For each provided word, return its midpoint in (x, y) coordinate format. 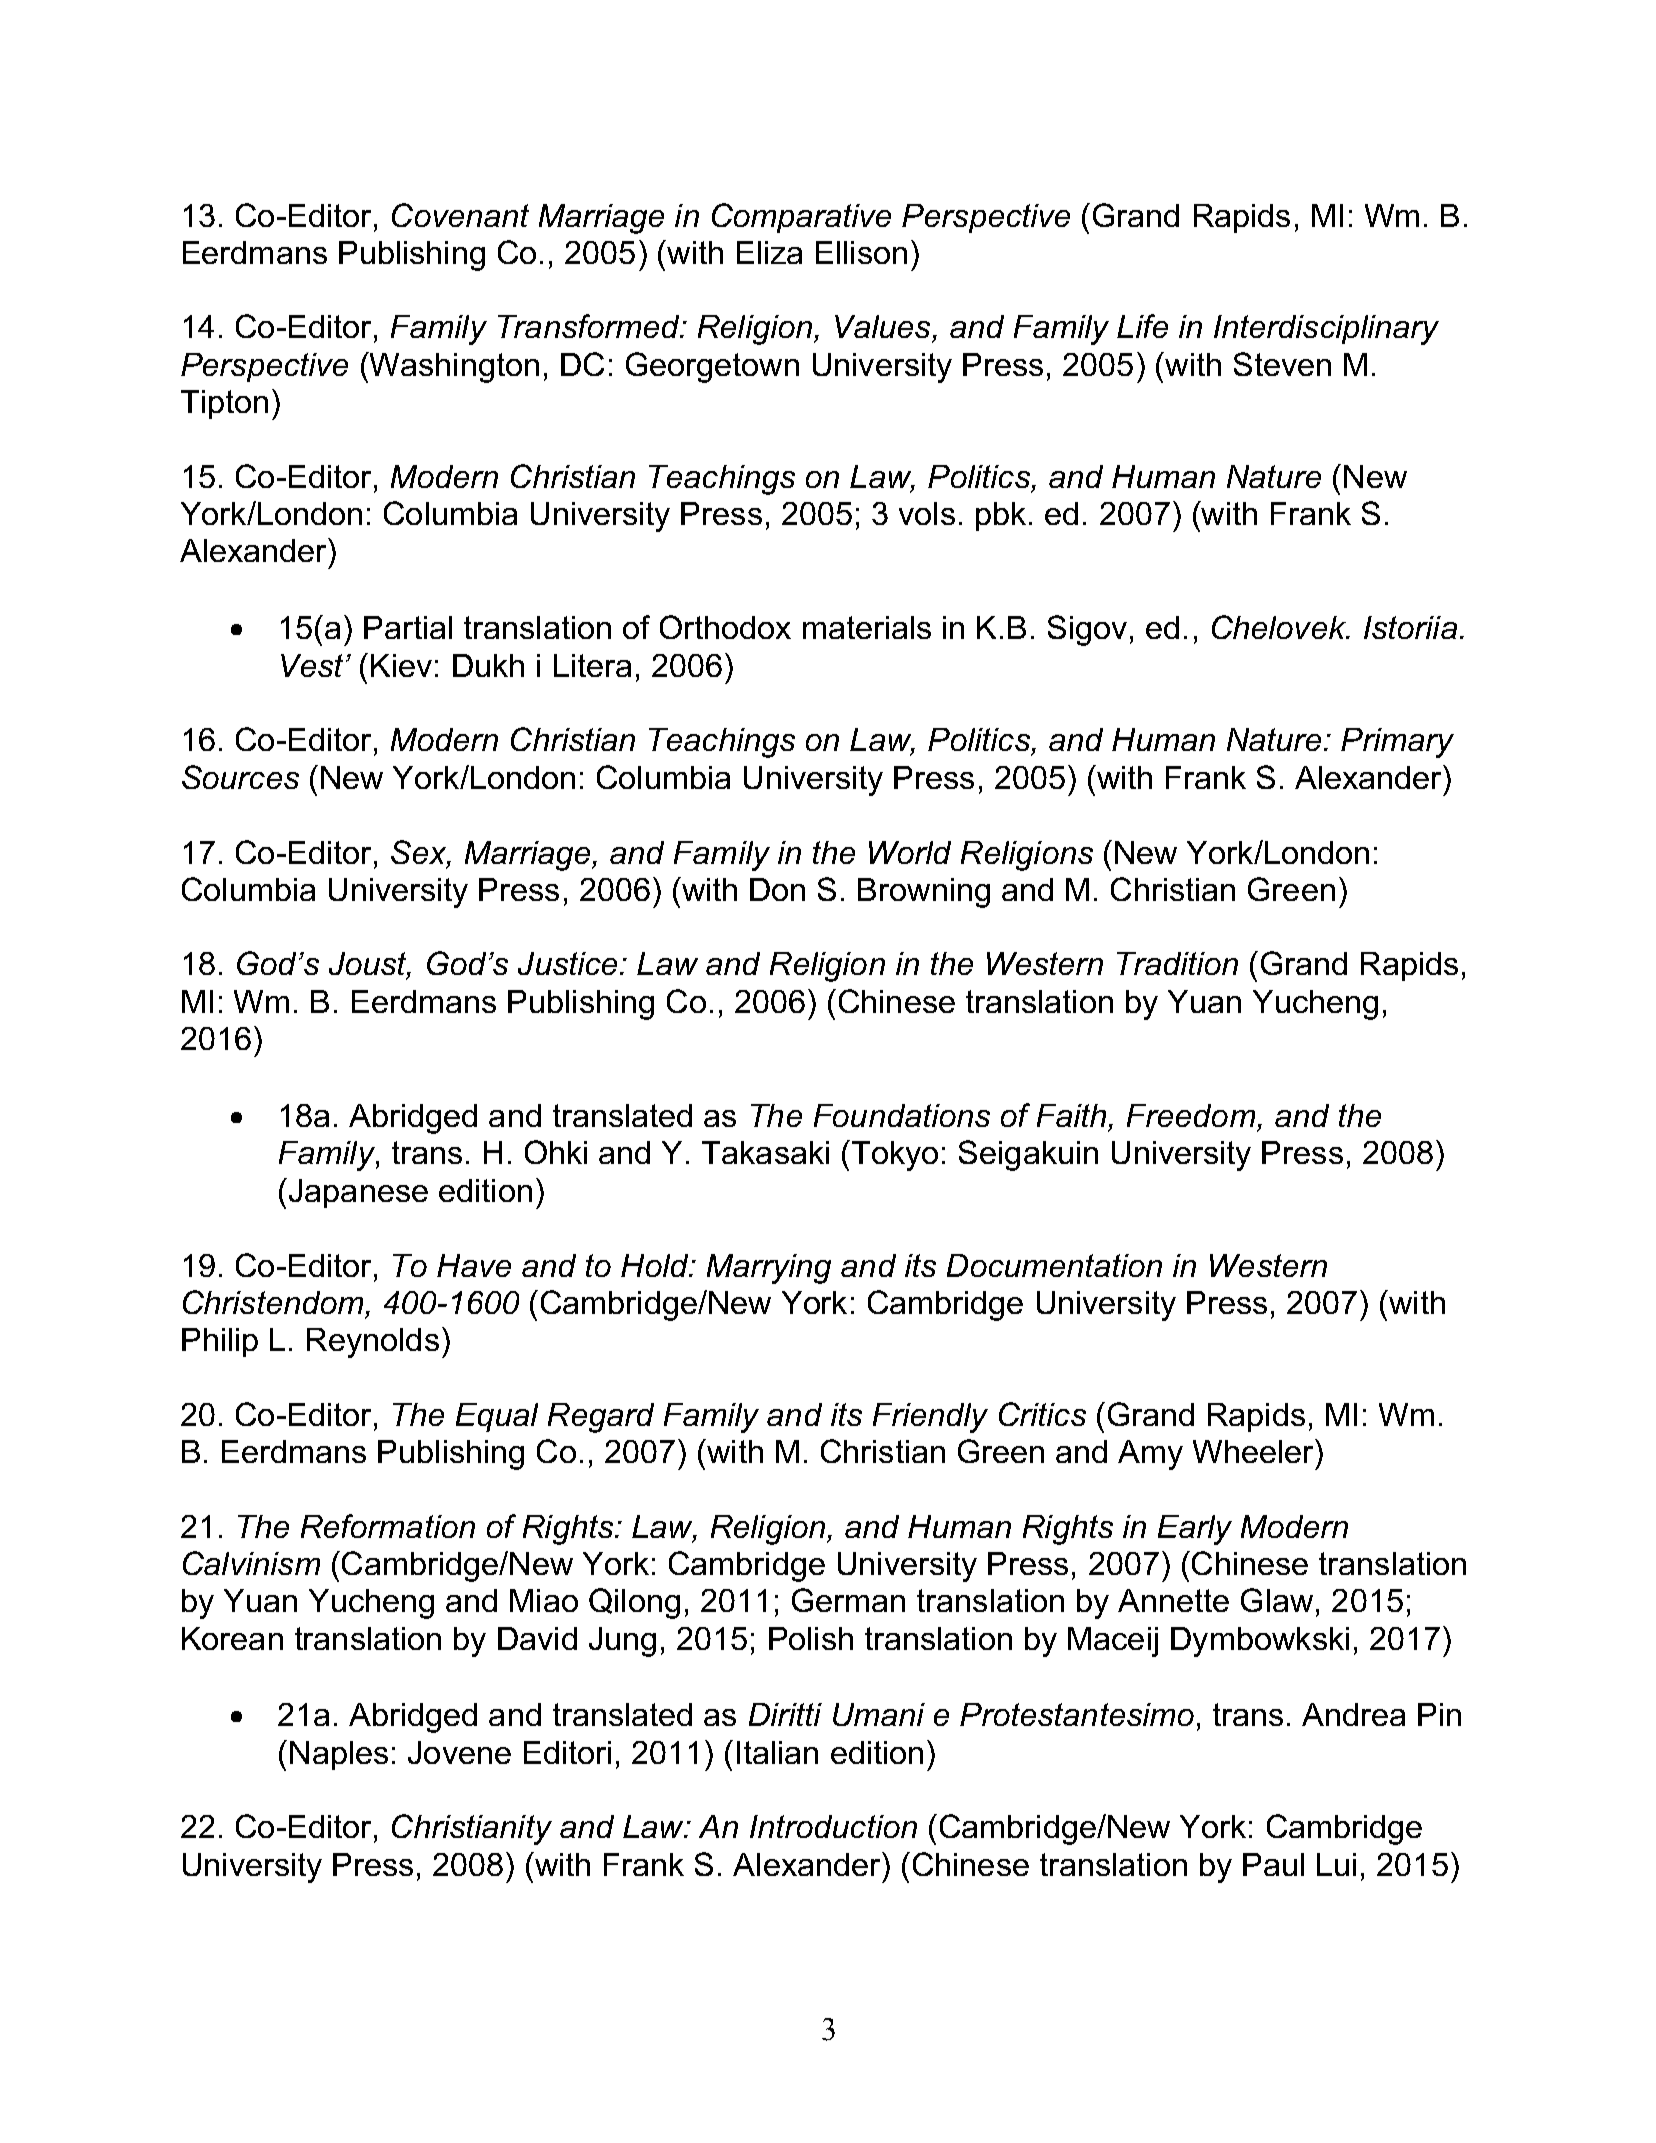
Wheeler (1254, 1451)
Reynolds (373, 1343)
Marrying (769, 1269)
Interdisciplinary (1326, 330)
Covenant (460, 215)
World (910, 852)
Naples (339, 1755)
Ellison (861, 252)
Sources (240, 777)
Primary (1397, 743)
